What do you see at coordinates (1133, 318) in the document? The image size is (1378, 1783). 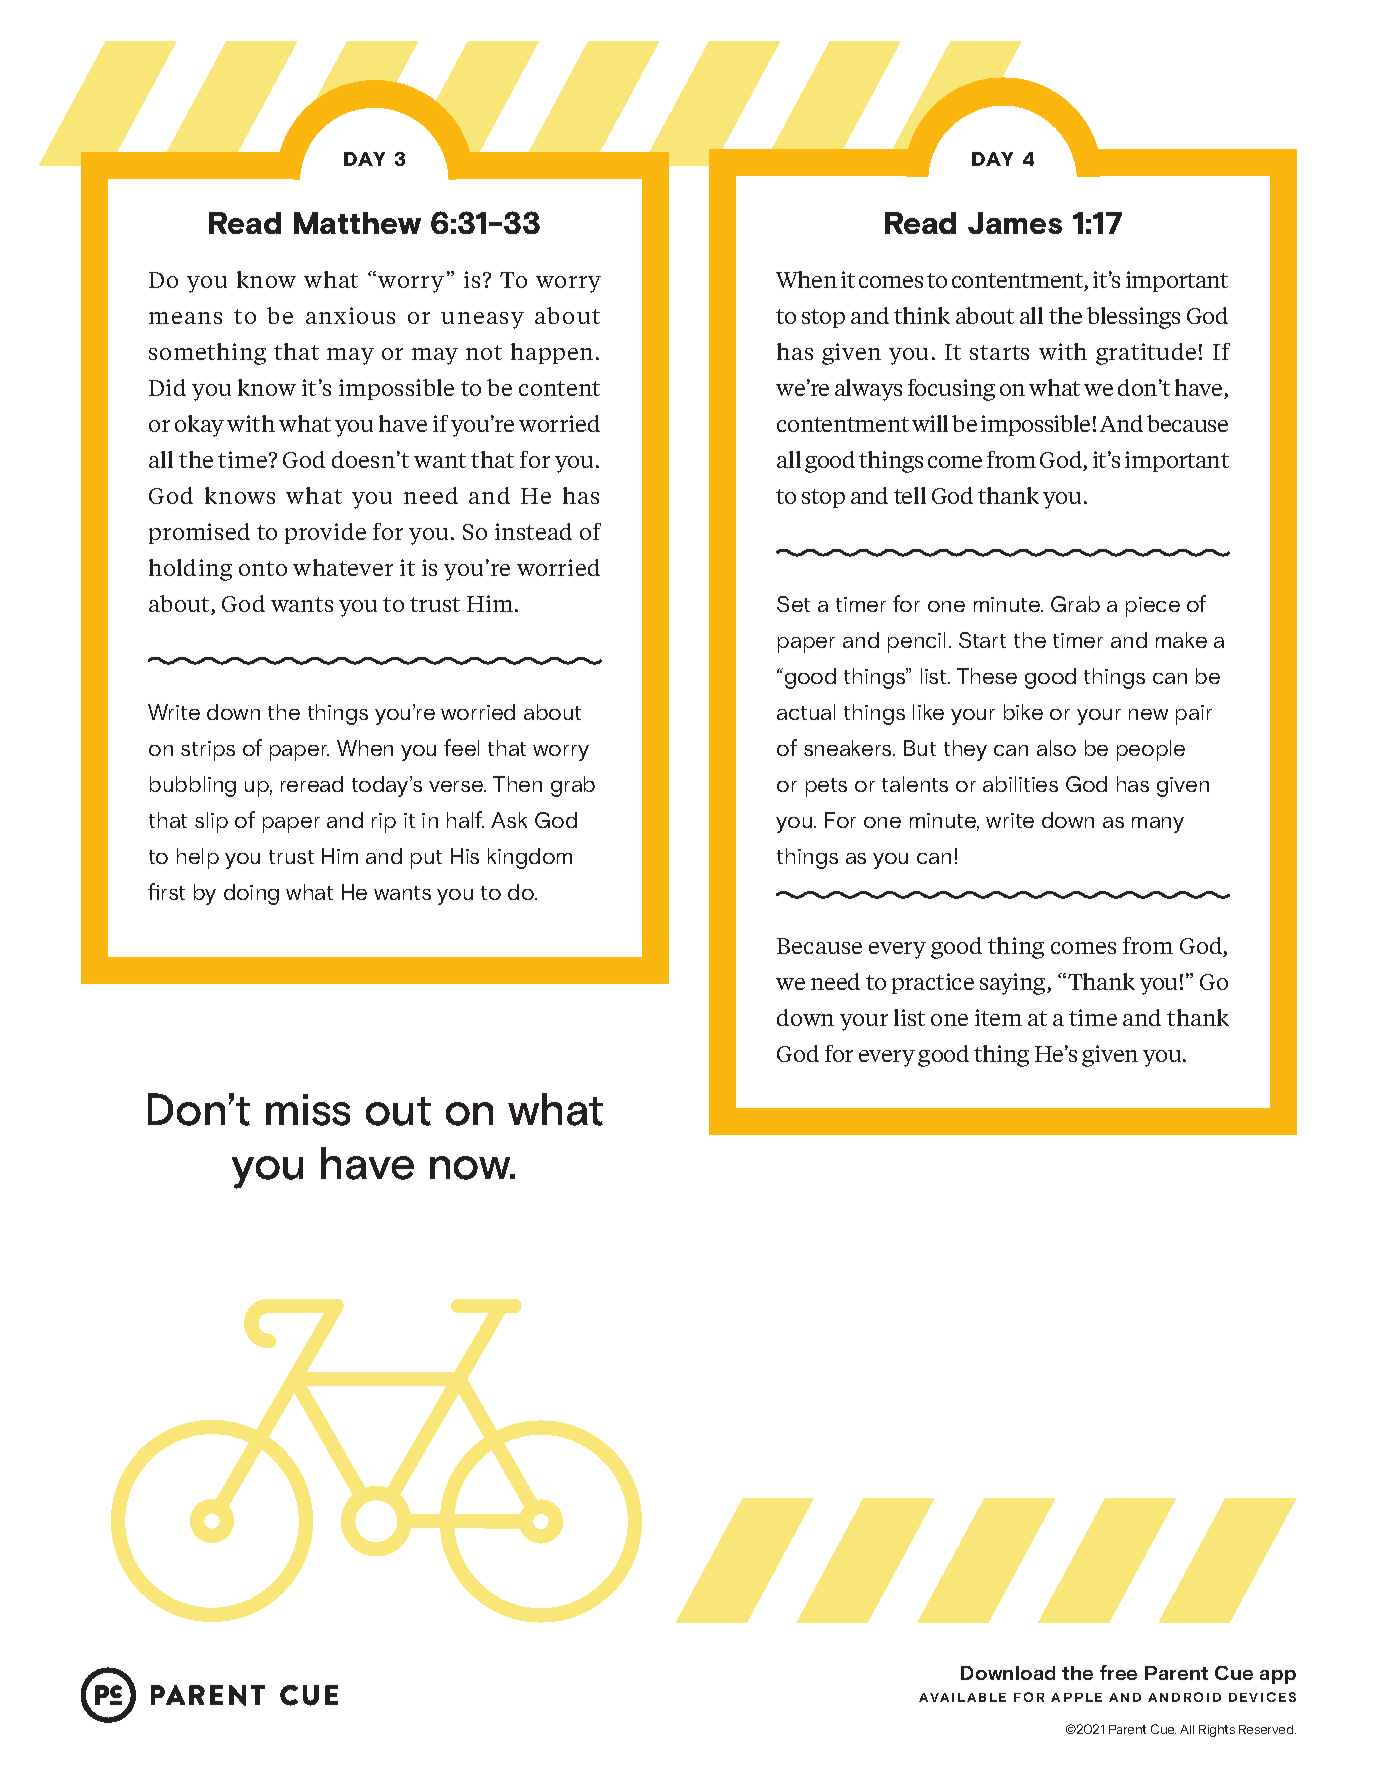 I see `blessings` at bounding box center [1133, 318].
